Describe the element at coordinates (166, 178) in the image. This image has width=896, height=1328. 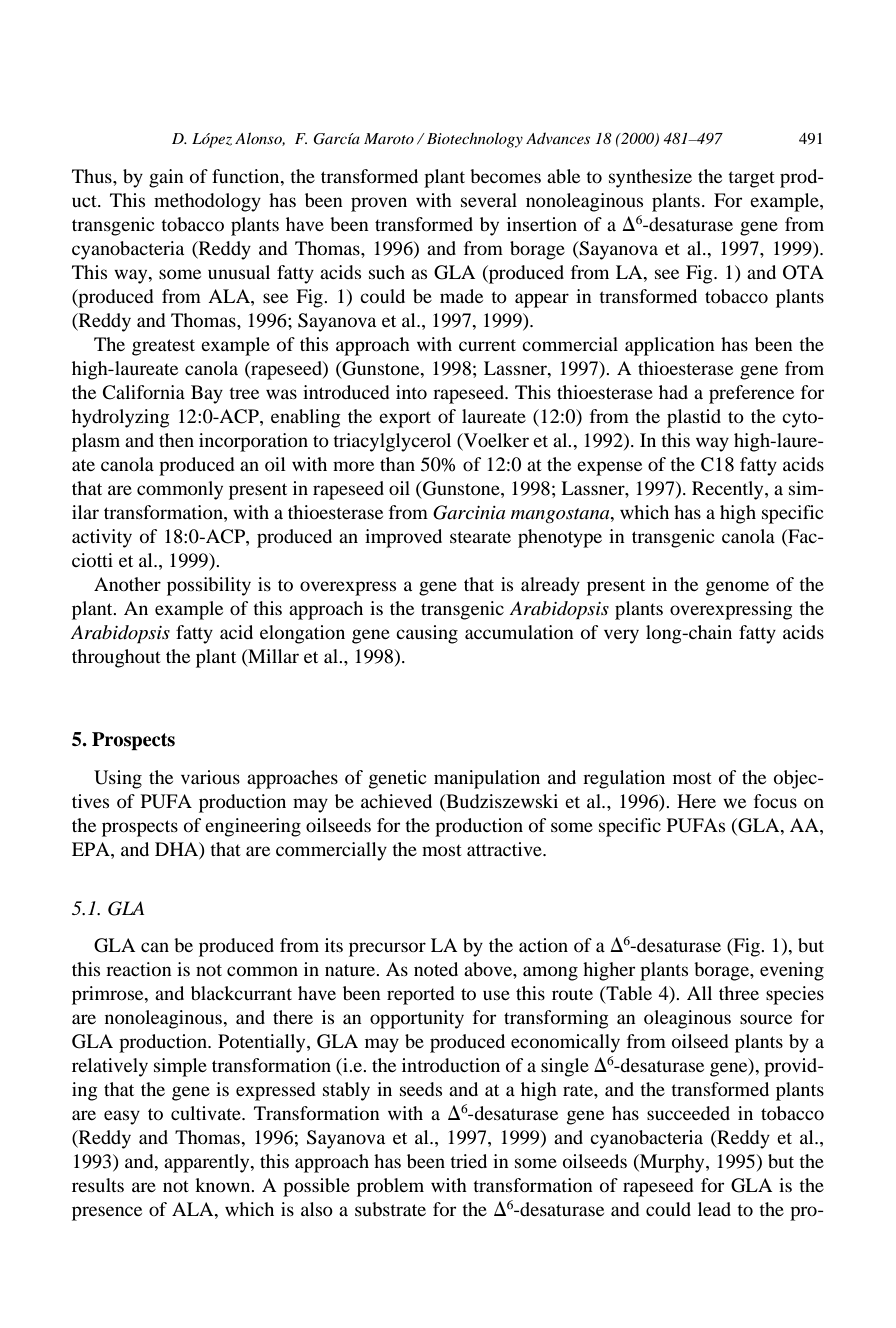
I see `gain` at that location.
